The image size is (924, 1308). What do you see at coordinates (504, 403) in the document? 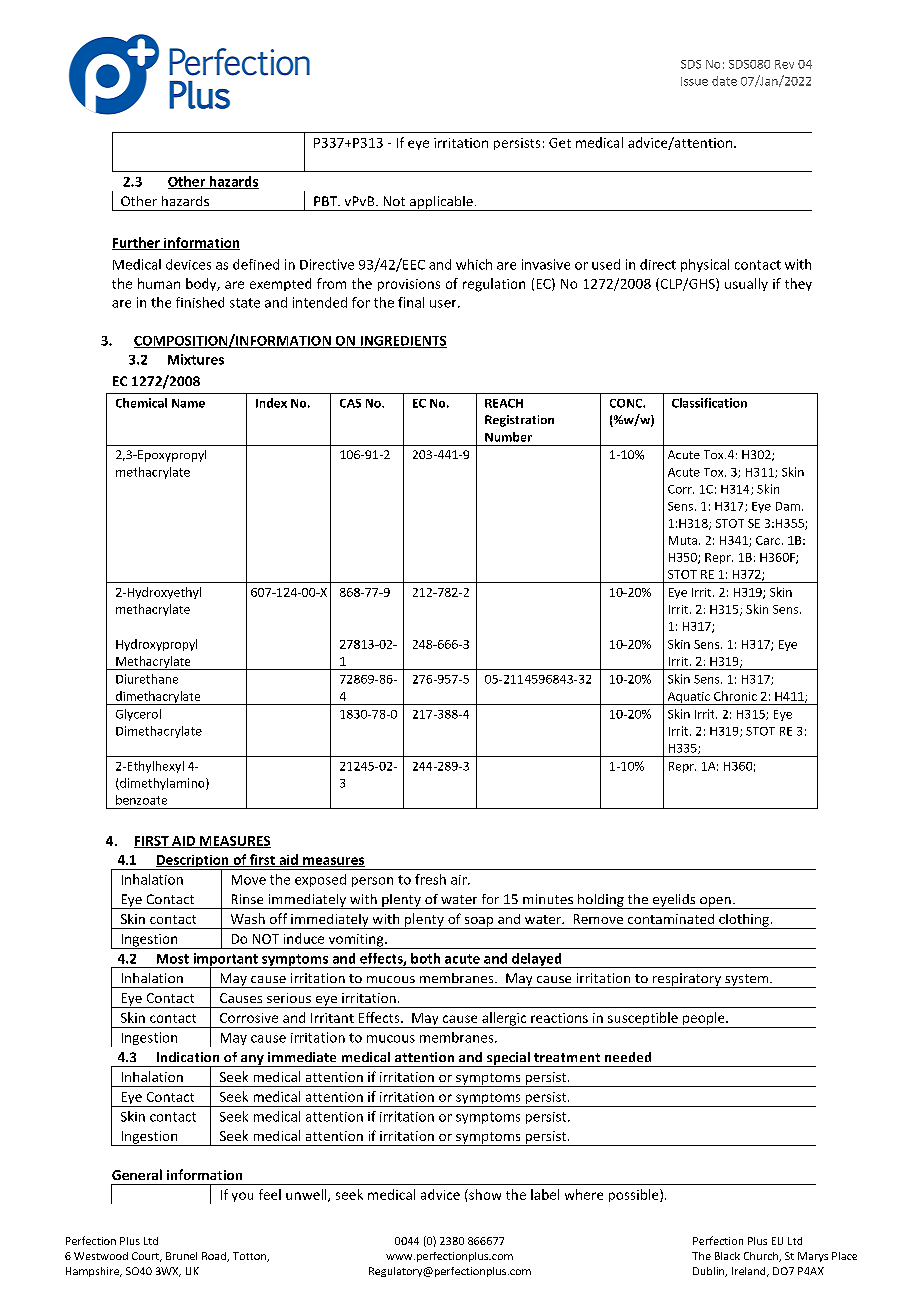
I see `REACH` at bounding box center [504, 403].
